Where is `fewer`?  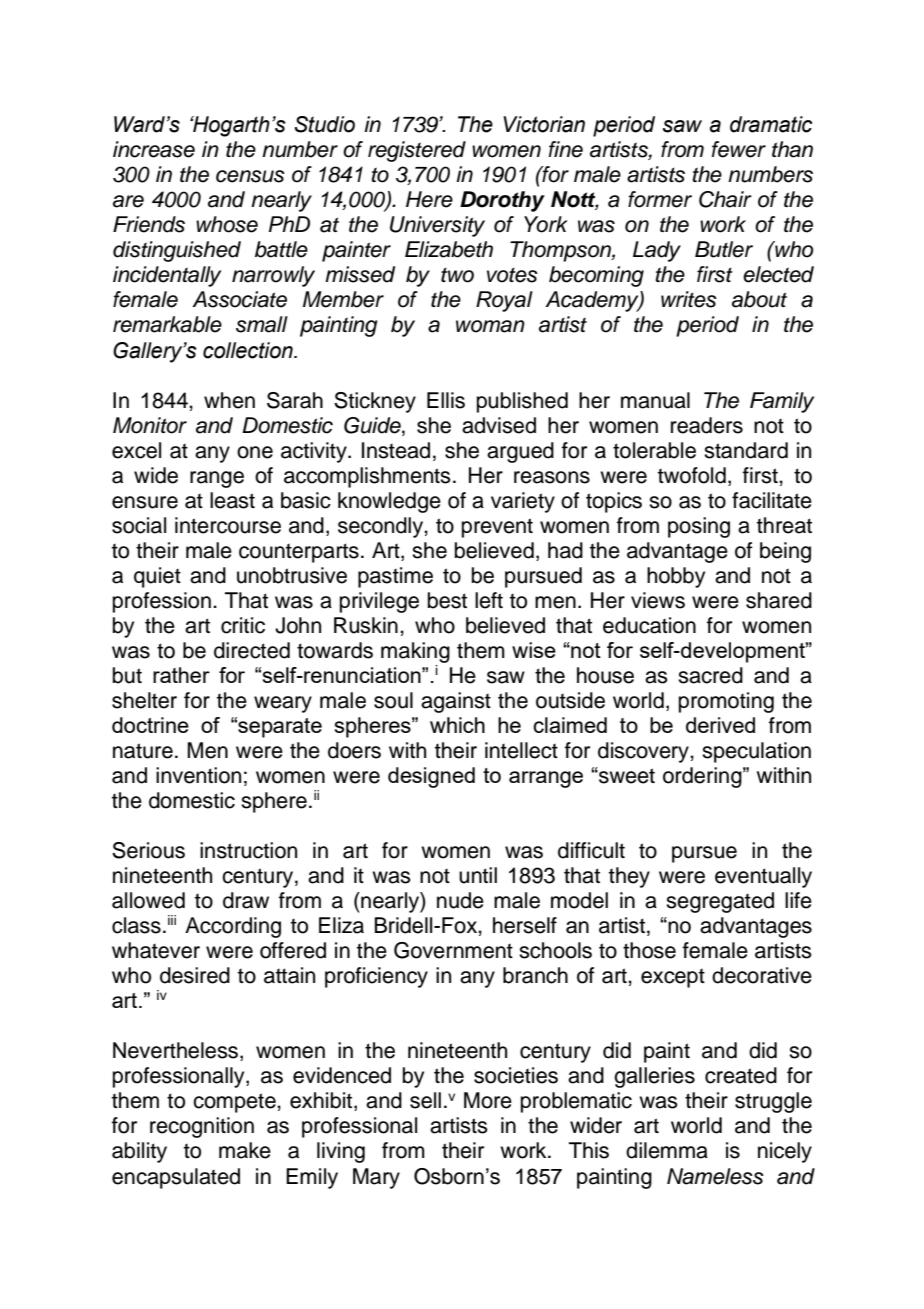
fewer is located at coordinates (739, 149).
